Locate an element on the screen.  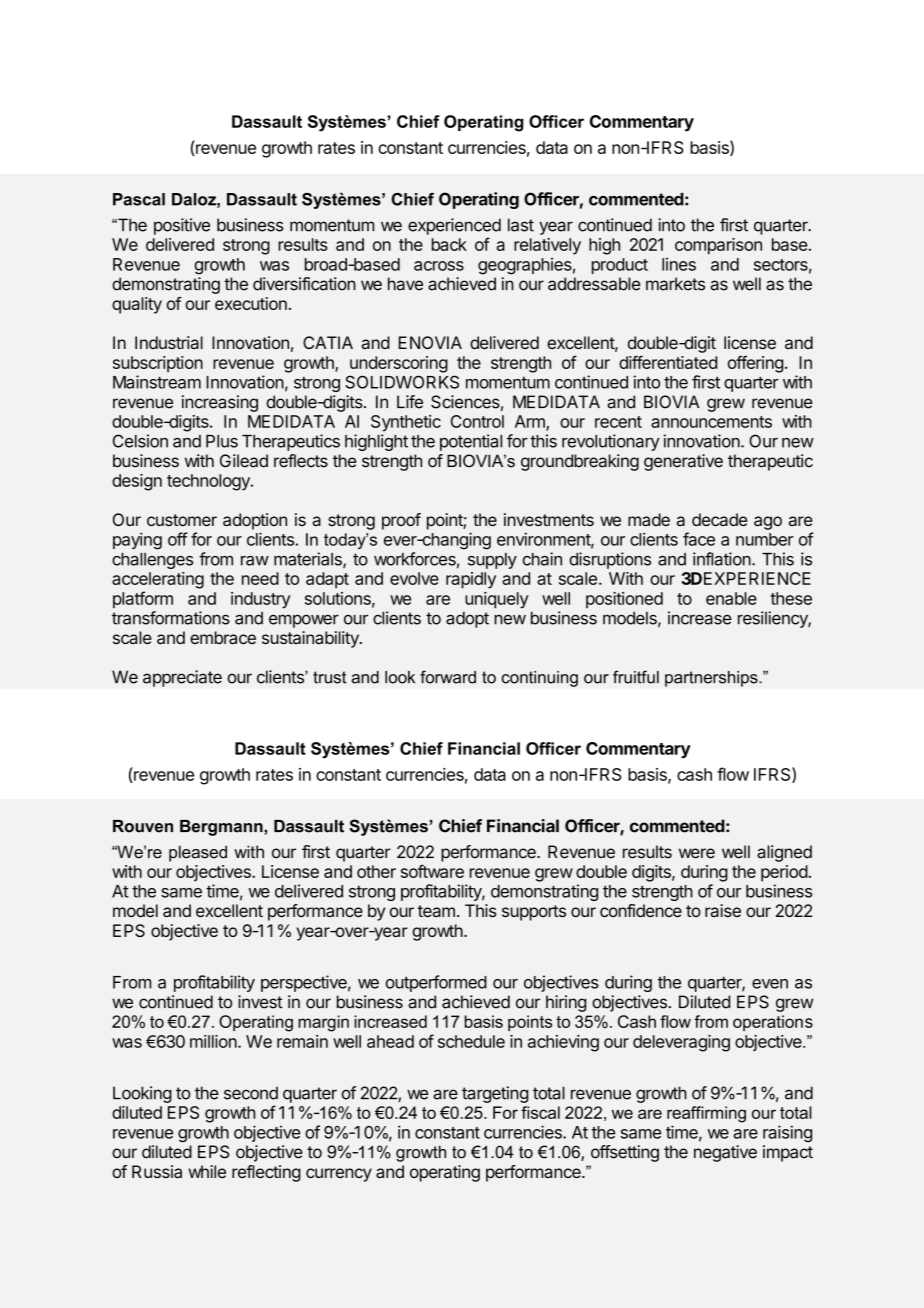
experienced is located at coordinates (454, 226).
